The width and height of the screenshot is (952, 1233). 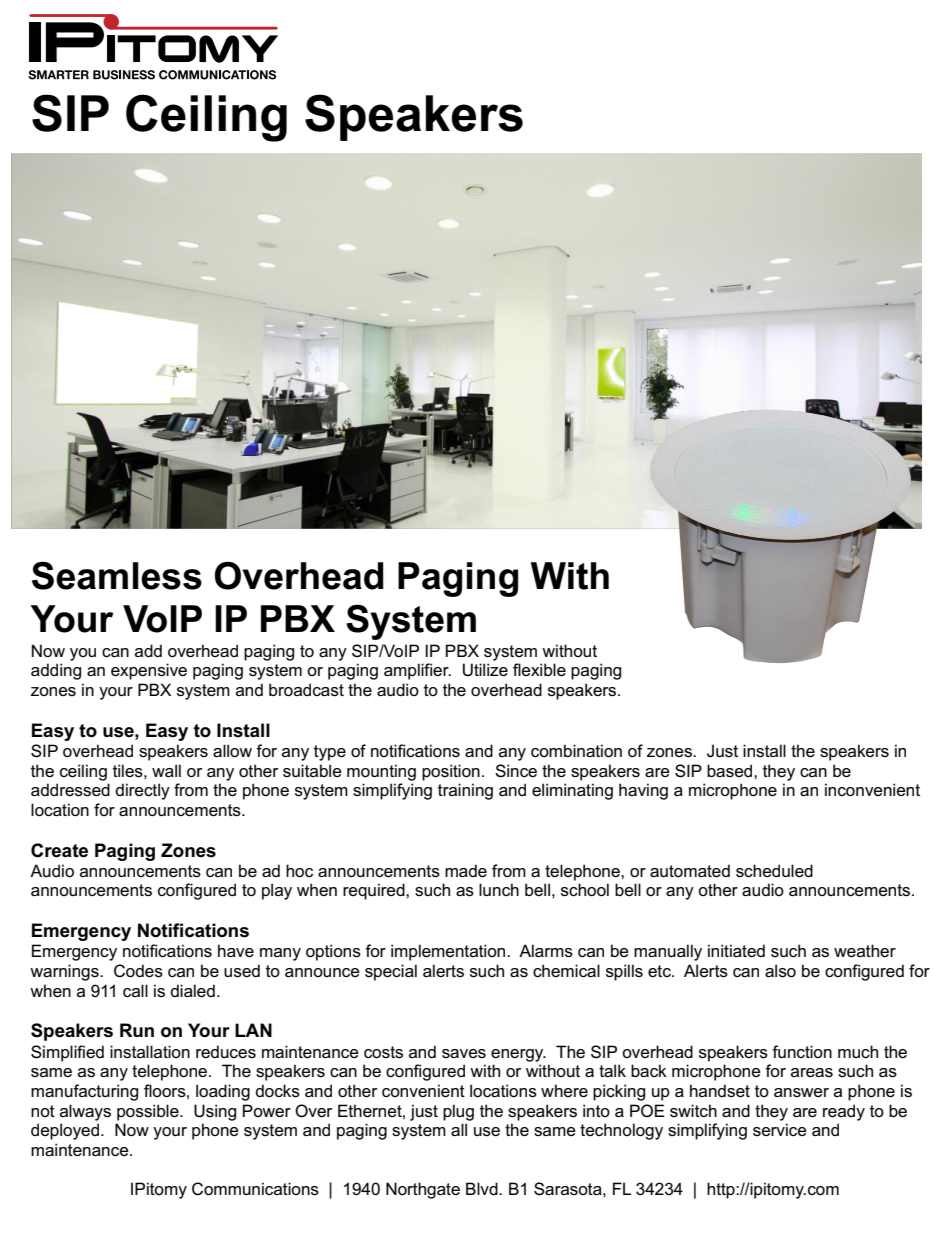 What do you see at coordinates (539, 670) in the screenshot?
I see `flexible` at bounding box center [539, 670].
